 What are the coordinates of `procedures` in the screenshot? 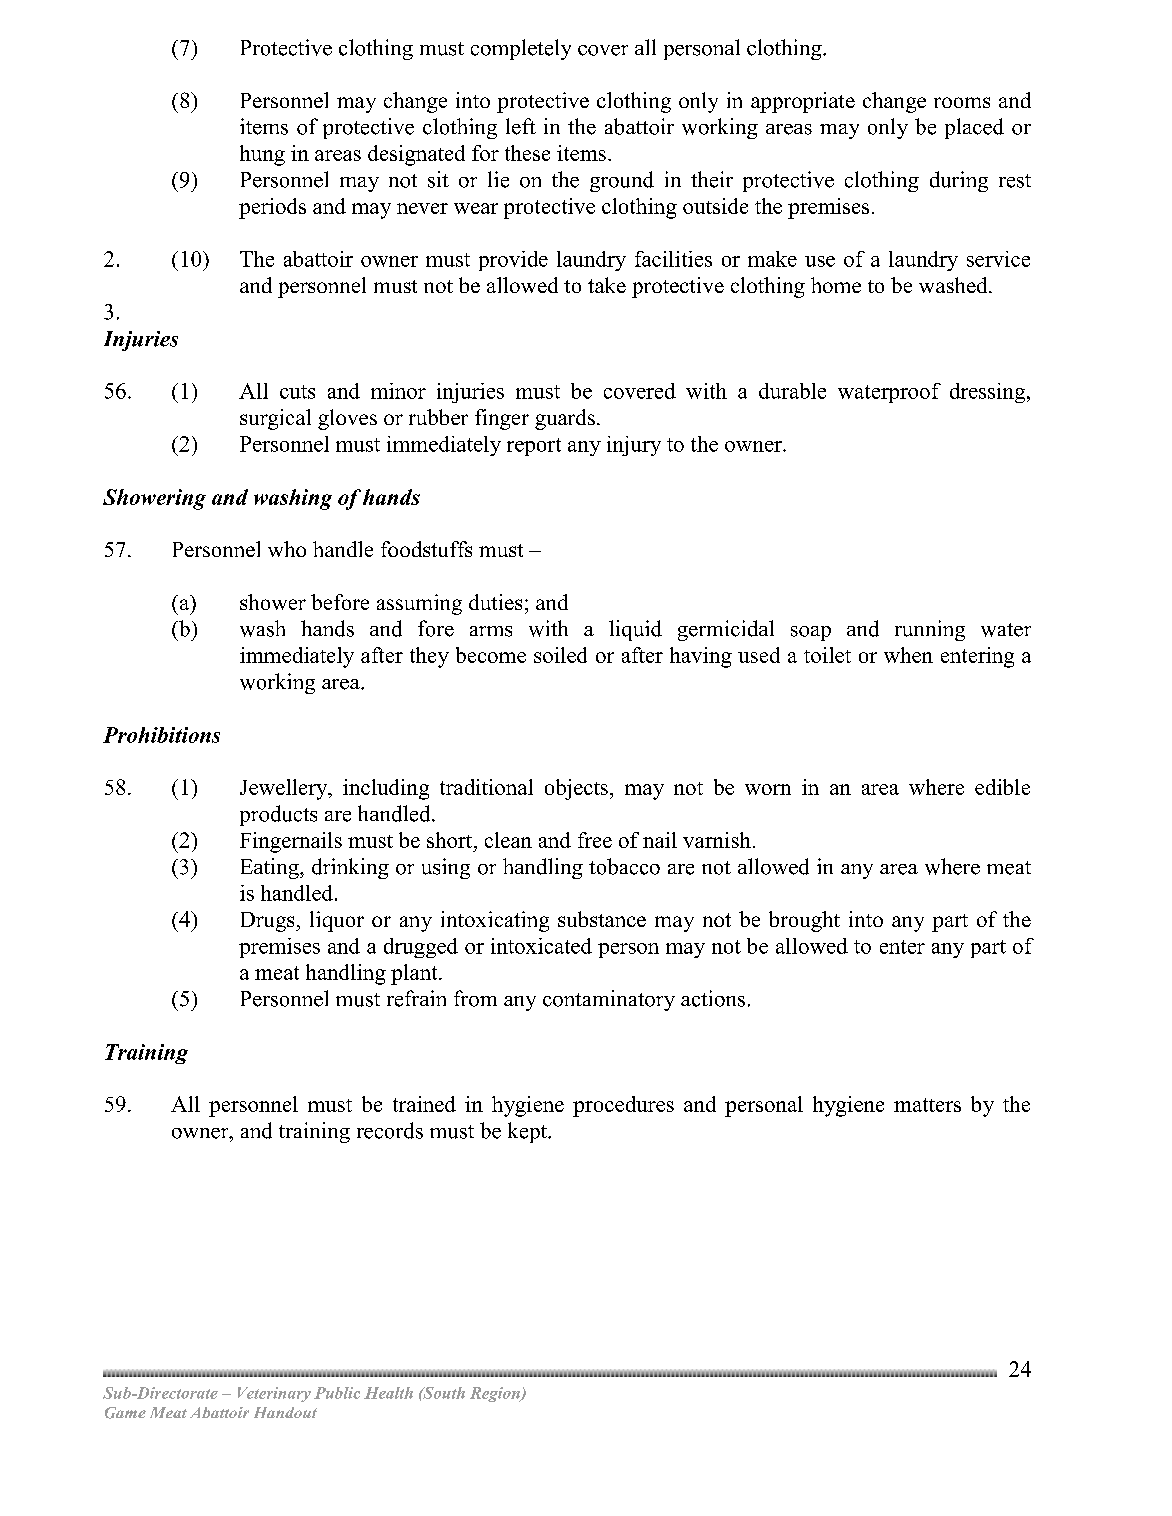 It's located at (623, 1106).
